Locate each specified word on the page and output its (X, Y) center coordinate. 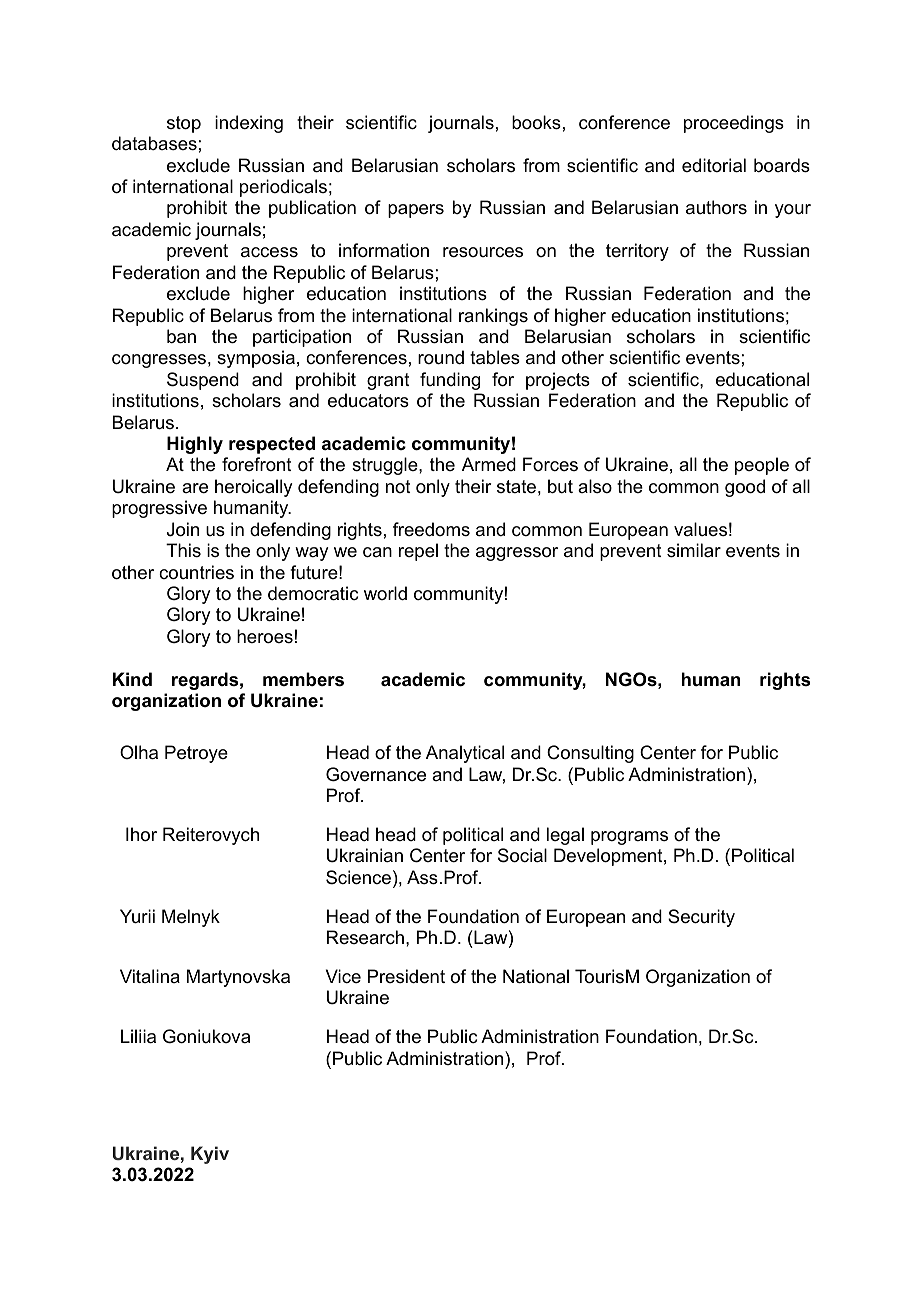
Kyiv (210, 1155)
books (536, 122)
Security (701, 918)
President (406, 976)
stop (184, 124)
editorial (714, 165)
